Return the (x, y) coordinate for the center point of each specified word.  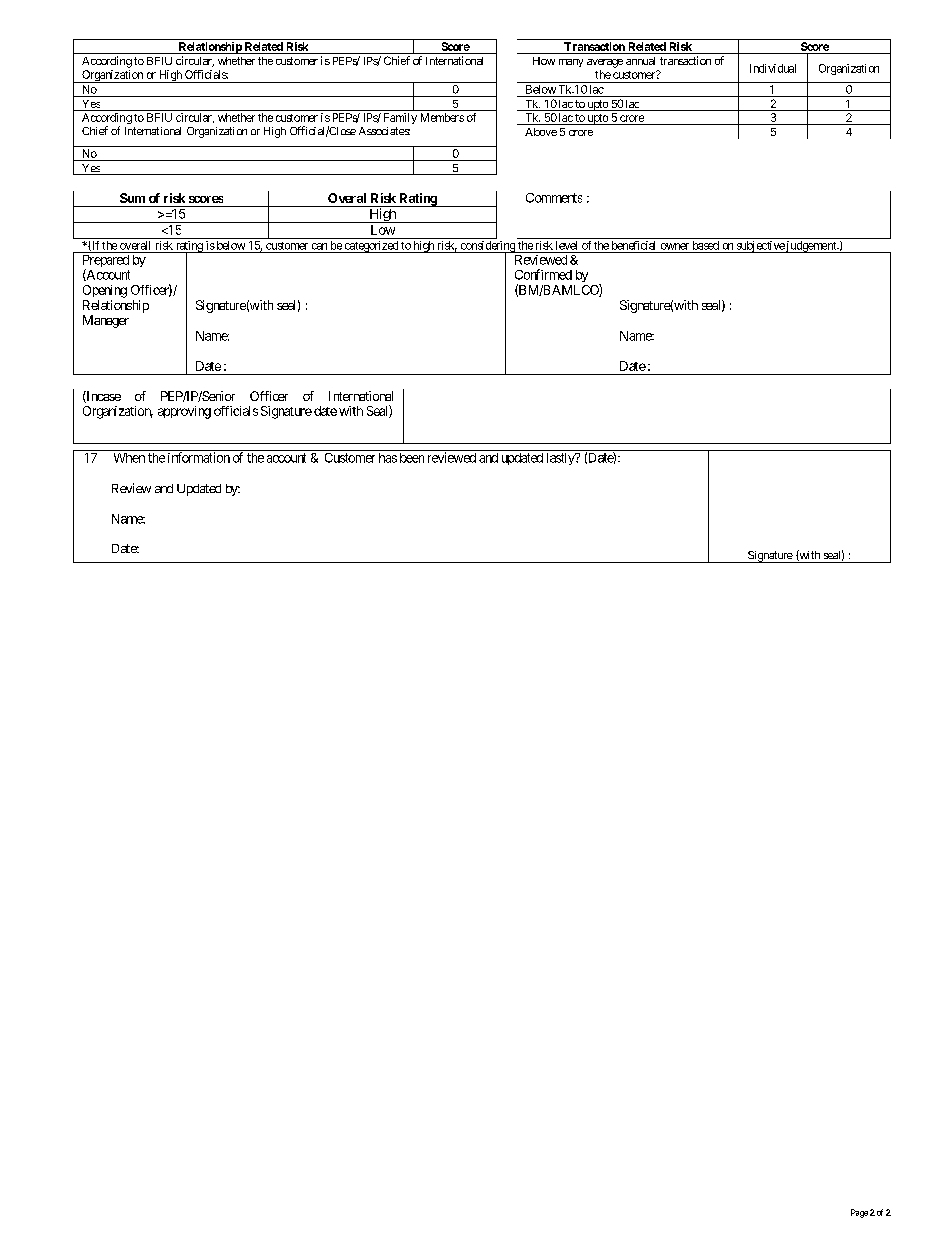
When (129, 458)
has (388, 458)
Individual (773, 68)
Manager (106, 321)
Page (859, 1213)
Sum (132, 198)
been (412, 458)
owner (675, 246)
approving (184, 412)
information (199, 457)
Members (442, 117)
